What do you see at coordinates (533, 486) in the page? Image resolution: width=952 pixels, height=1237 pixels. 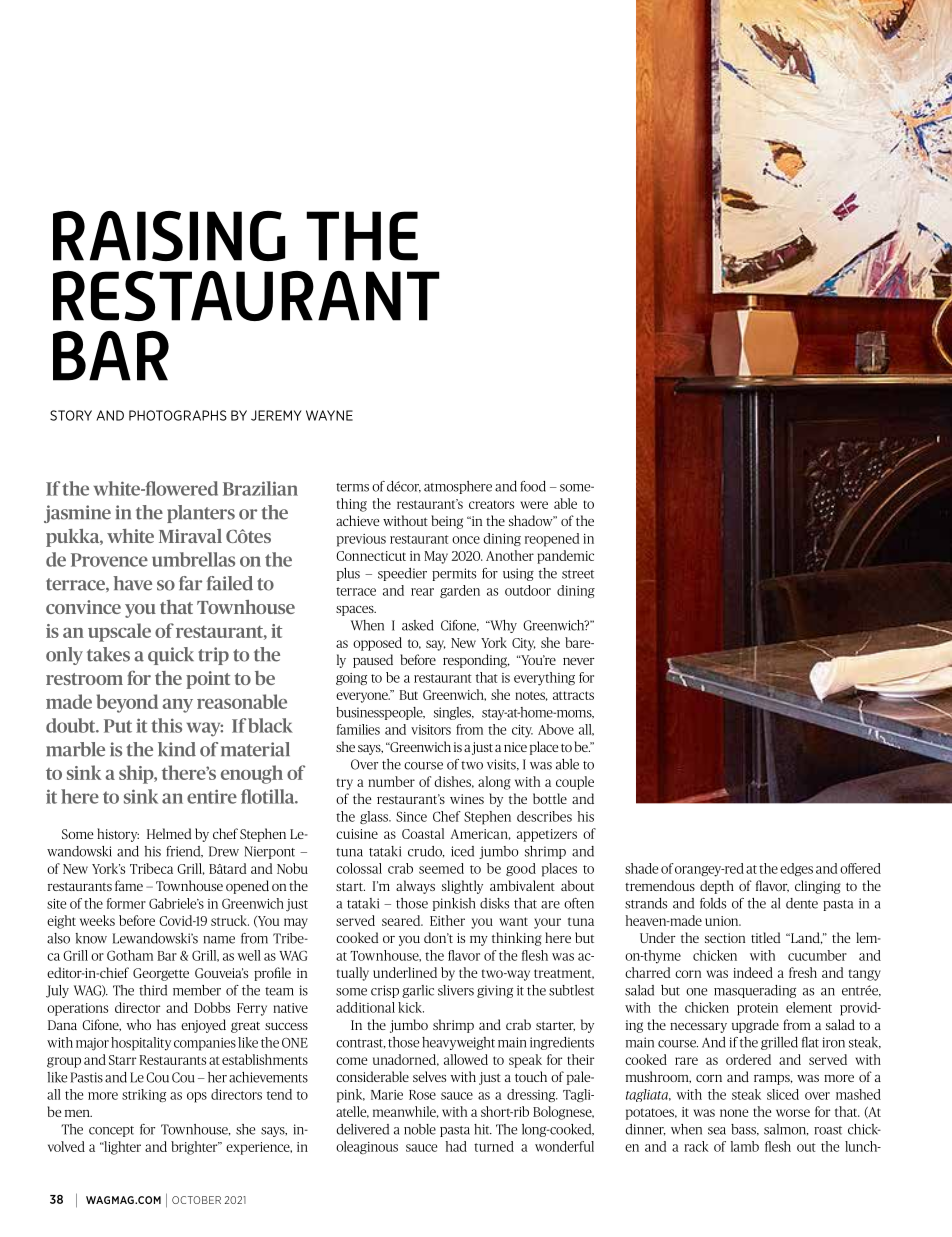 I see `food` at bounding box center [533, 486].
